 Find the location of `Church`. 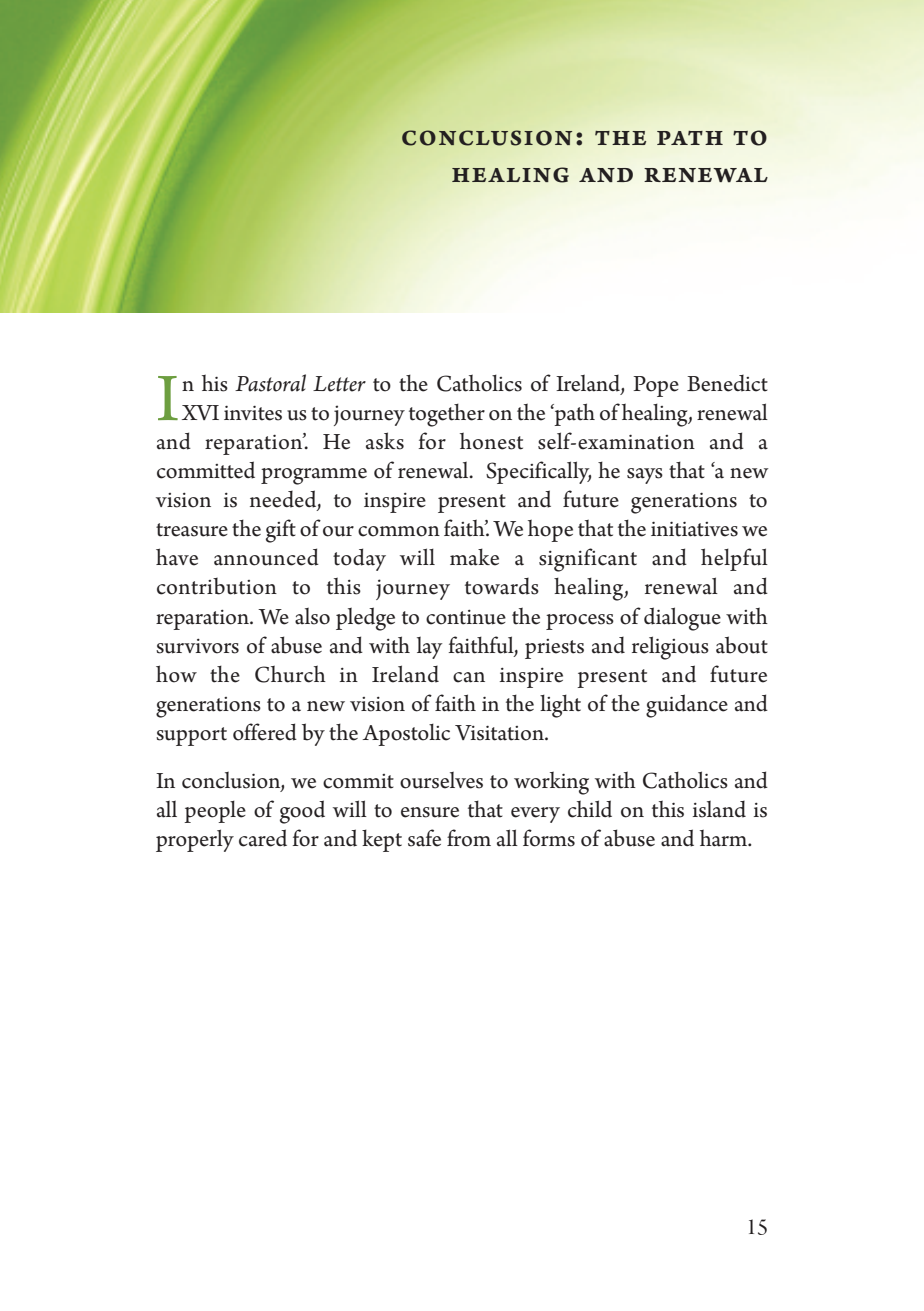

Church is located at coordinates (290, 674).
